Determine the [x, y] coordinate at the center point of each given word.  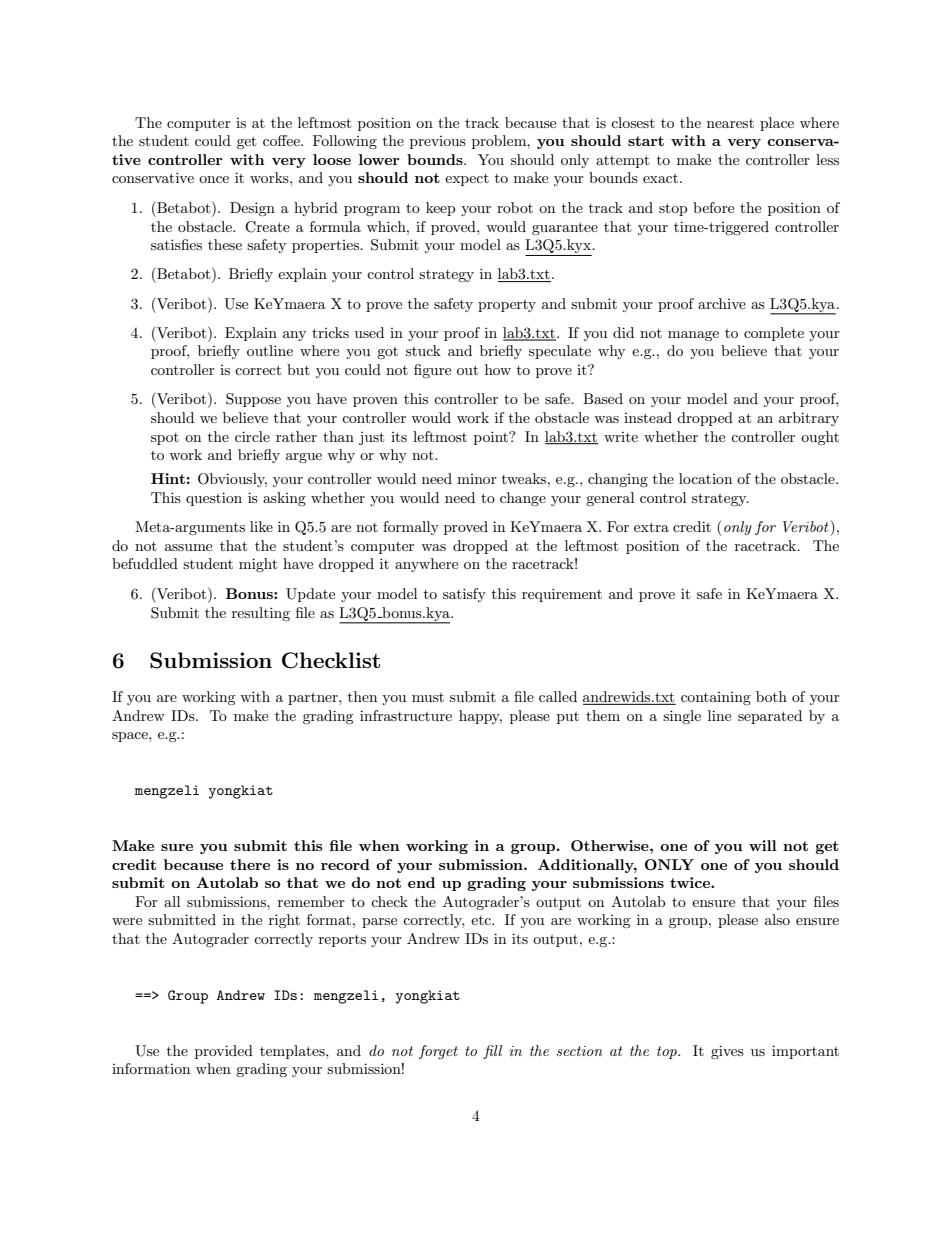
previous [438, 142]
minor [477, 479]
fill [492, 1052]
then [362, 696]
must [428, 697]
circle [252, 436]
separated [770, 717]
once [214, 179]
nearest [730, 123]
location [705, 478]
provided [224, 1052]
